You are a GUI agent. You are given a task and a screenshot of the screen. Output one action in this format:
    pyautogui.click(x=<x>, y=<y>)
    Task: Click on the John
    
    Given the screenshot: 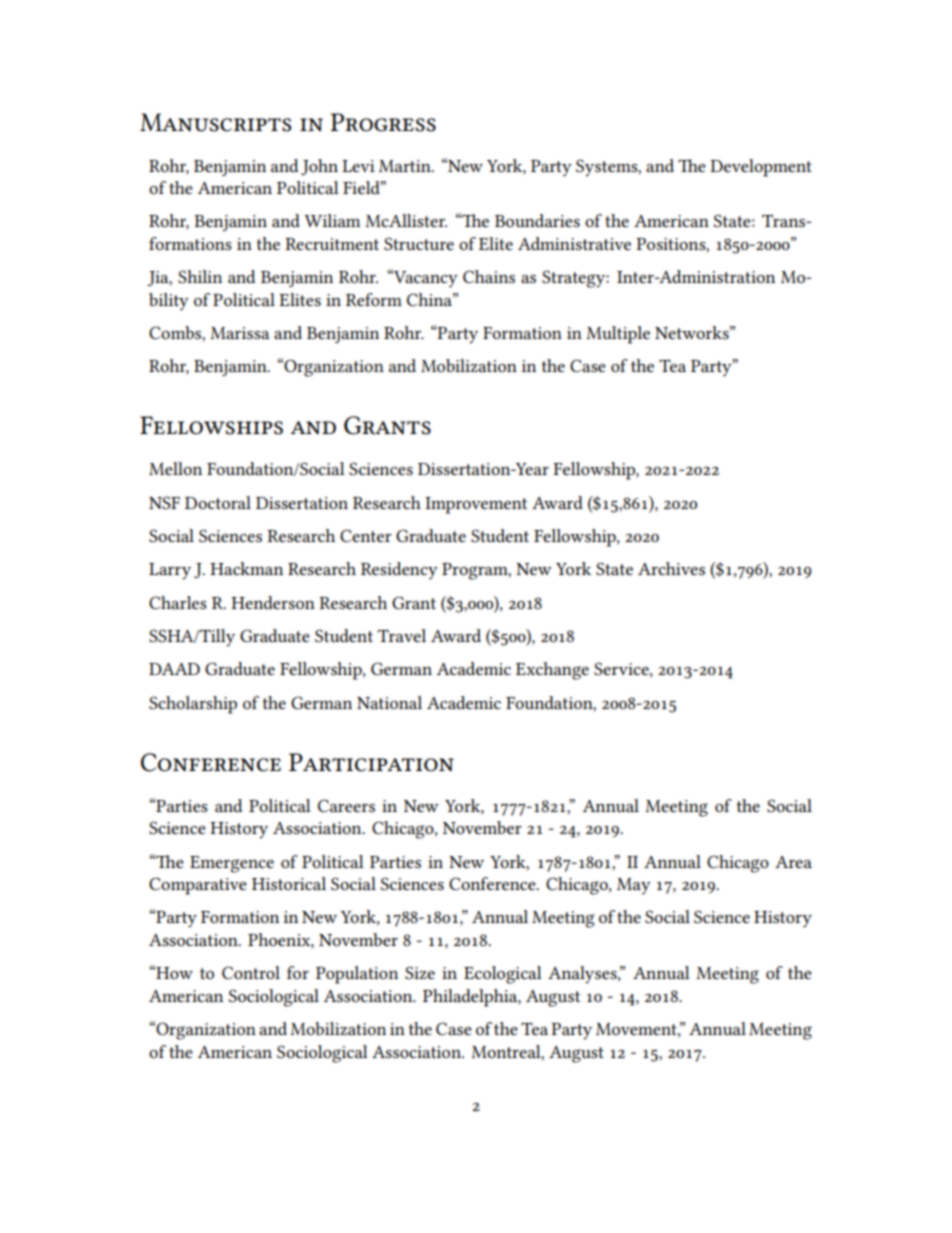 What is the action you would take?
    pyautogui.click(x=319, y=167)
